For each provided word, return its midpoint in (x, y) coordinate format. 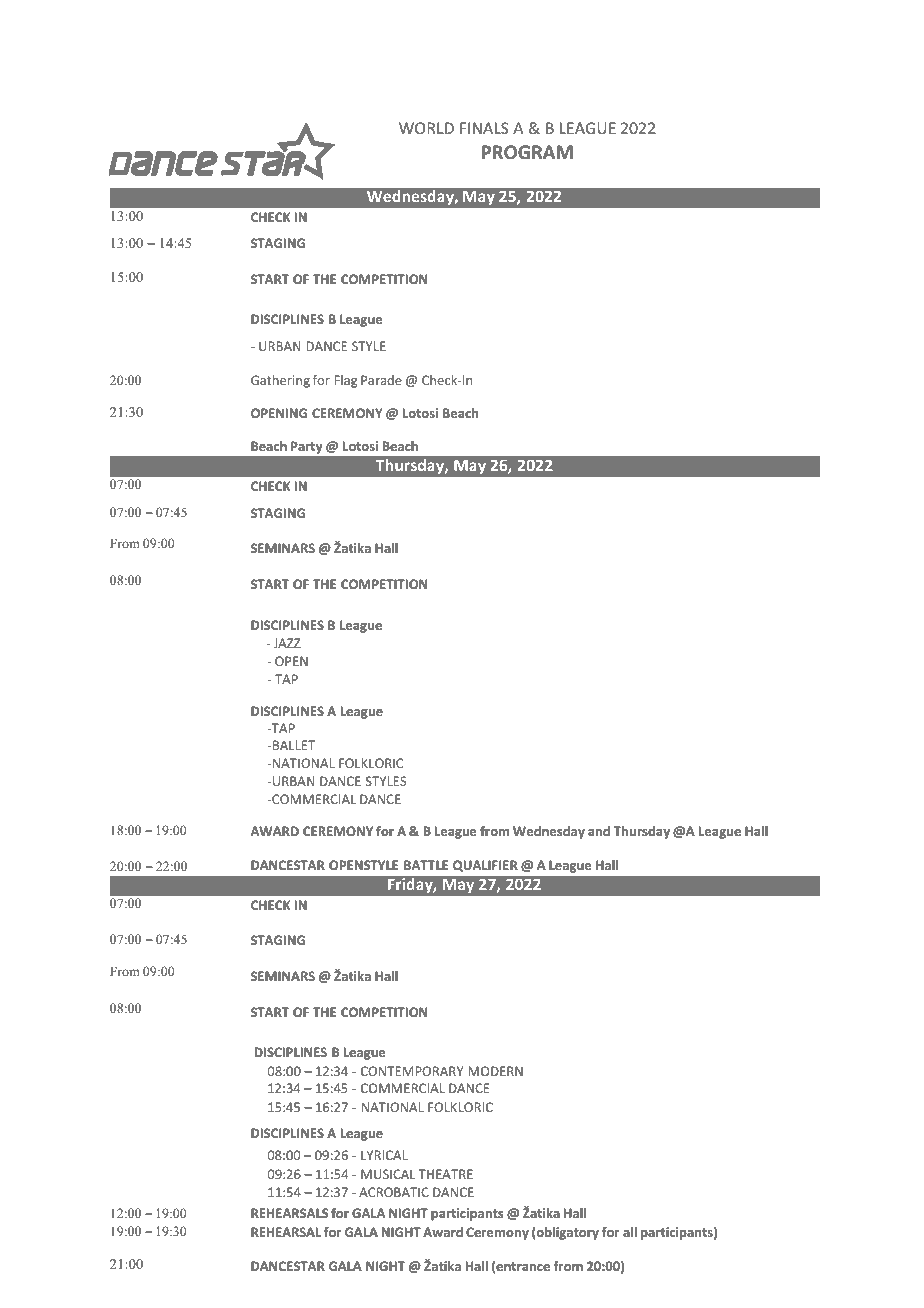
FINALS (484, 128)
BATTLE (426, 865)
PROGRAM (527, 152)
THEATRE (446, 1174)
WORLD (426, 128)
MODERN (495, 1071)
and (599, 831)
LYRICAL (384, 1155)
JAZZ (287, 643)
